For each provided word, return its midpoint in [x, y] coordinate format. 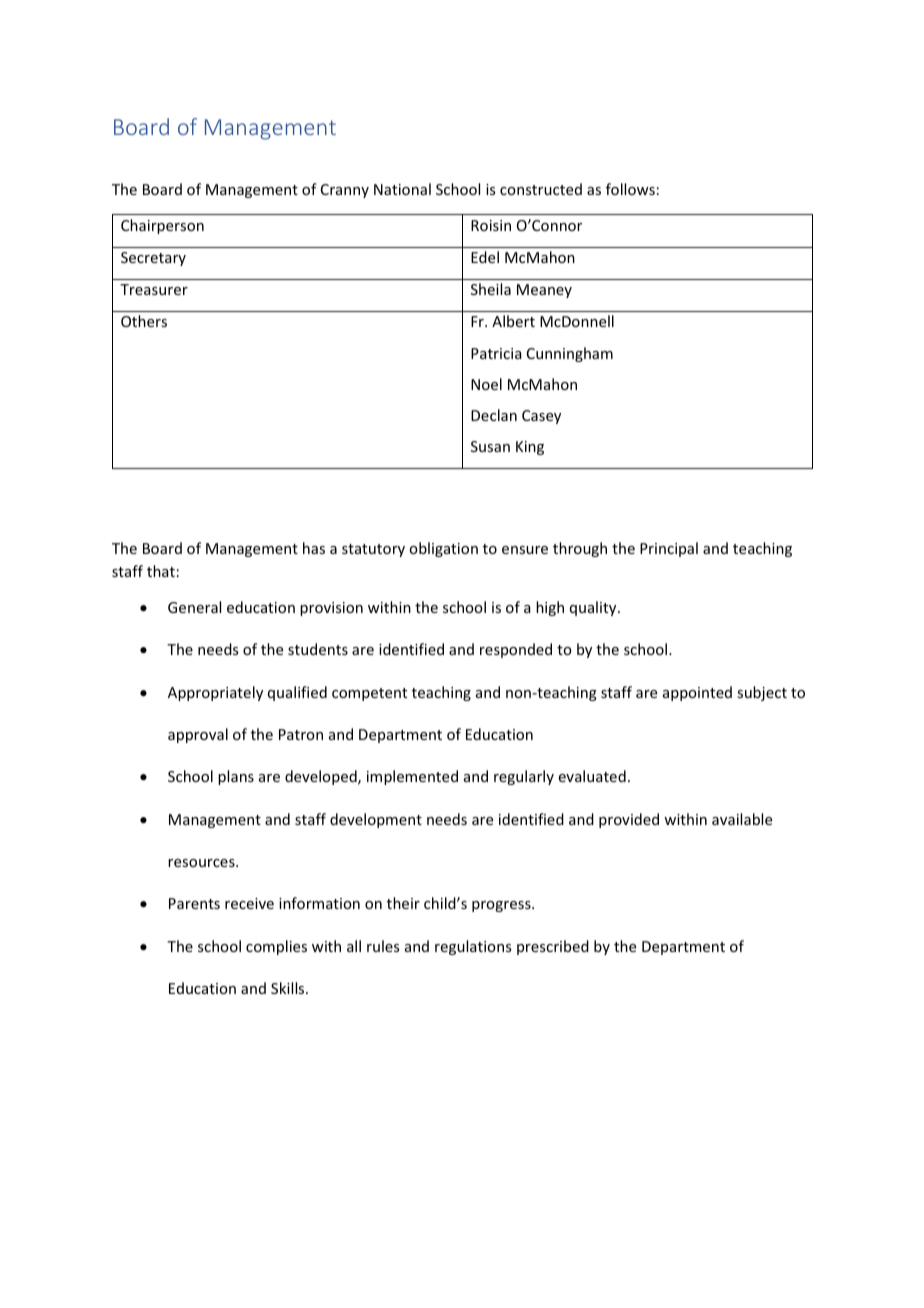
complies [276, 947]
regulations [473, 947]
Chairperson [162, 226]
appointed [697, 693]
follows [630, 189]
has [314, 548]
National [402, 189]
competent [369, 694]
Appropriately [215, 693]
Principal [669, 549]
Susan [490, 446]
